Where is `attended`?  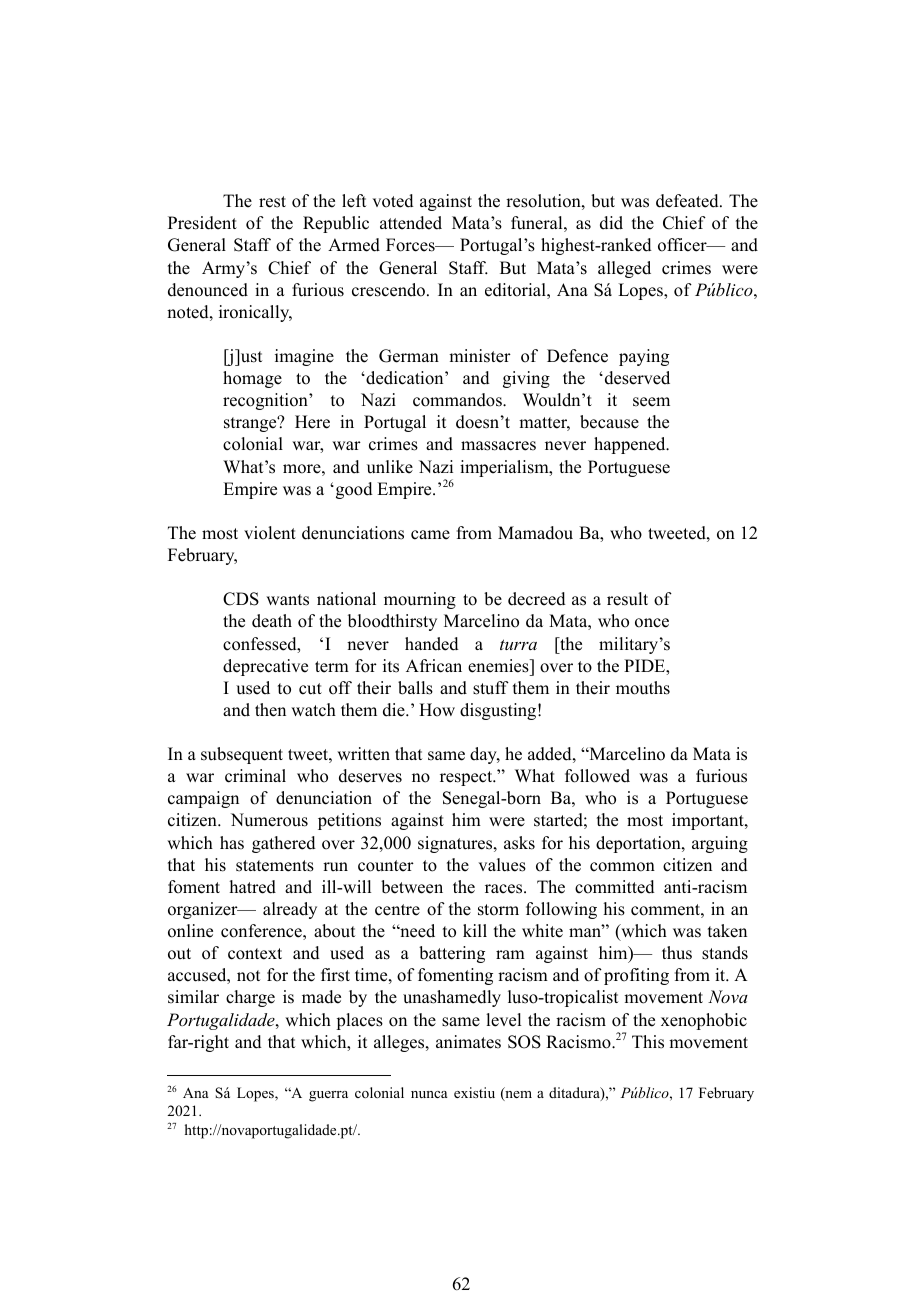
attended is located at coordinates (411, 223).
